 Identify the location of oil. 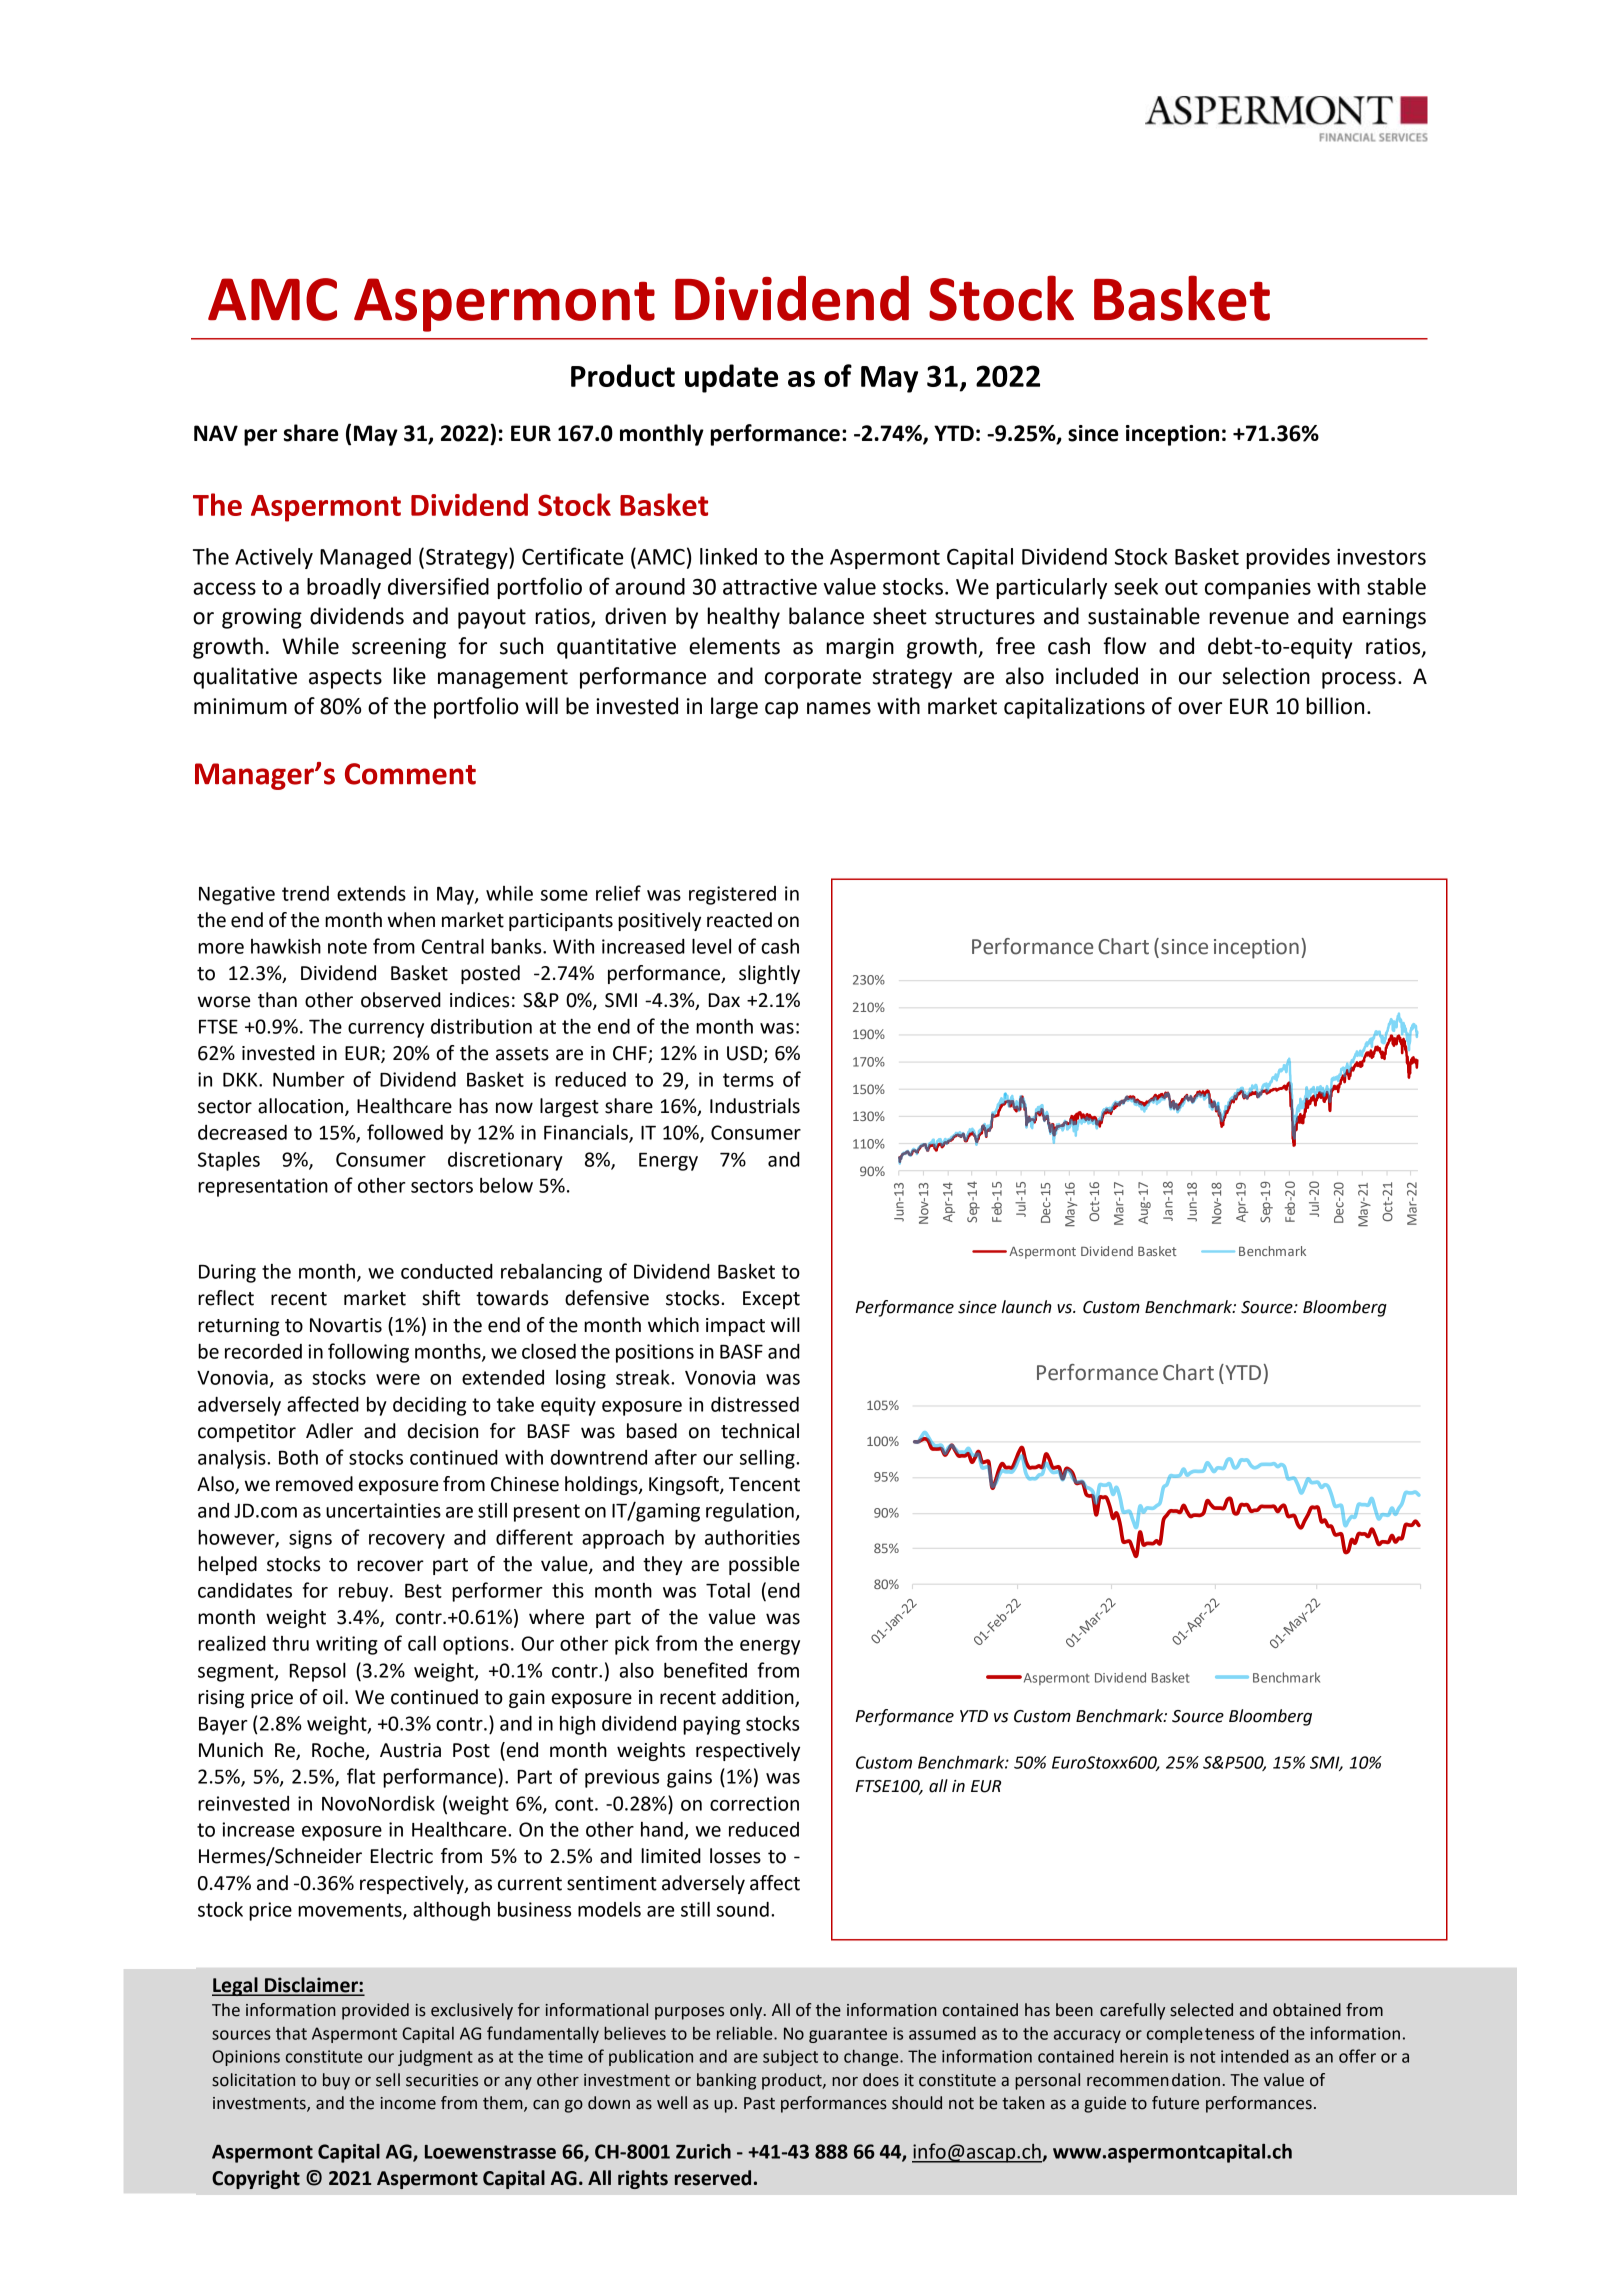
(333, 1697).
